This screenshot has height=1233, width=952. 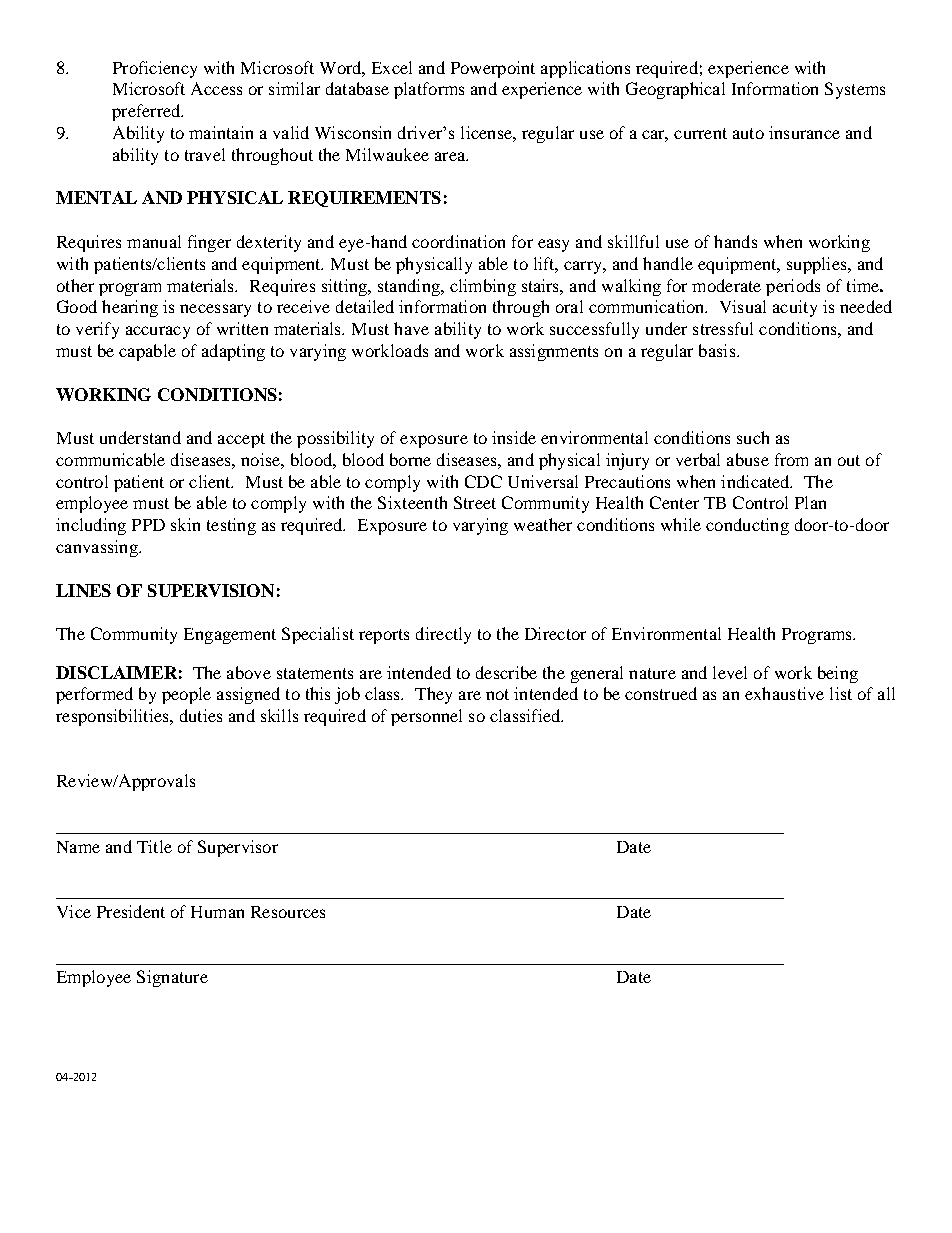 What do you see at coordinates (483, 481) in the screenshot?
I see `CDC` at bounding box center [483, 481].
